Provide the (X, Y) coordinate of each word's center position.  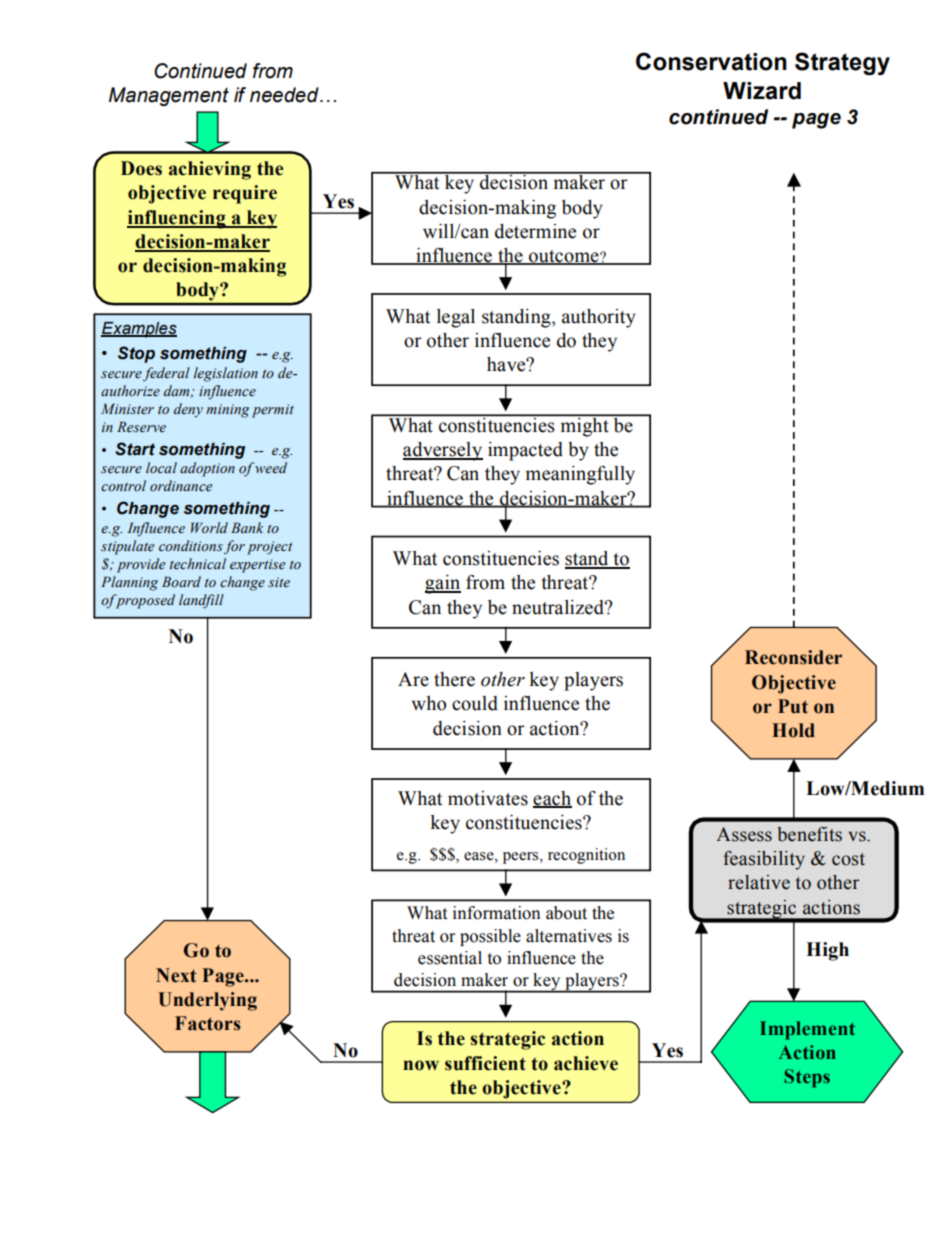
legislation (226, 374)
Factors (208, 1023)
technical (198, 564)
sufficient (485, 1063)
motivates (488, 798)
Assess (744, 834)
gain (443, 584)
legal (456, 318)
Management (169, 96)
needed (285, 95)
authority (599, 318)
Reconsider (793, 657)
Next (176, 975)
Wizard (762, 91)
